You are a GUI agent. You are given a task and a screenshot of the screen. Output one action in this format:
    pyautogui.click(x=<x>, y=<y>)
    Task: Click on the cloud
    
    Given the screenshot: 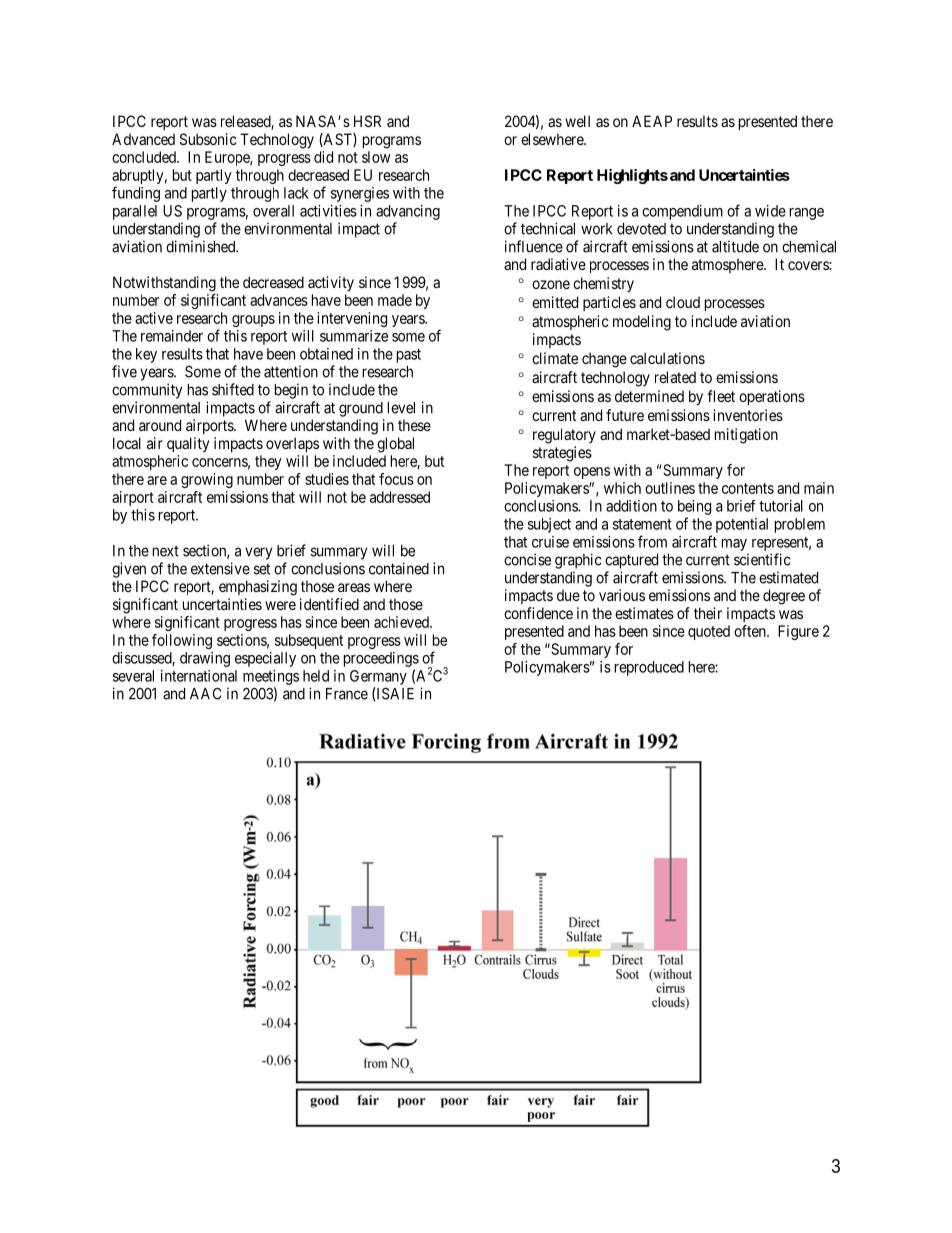 What is the action you would take?
    pyautogui.click(x=683, y=302)
